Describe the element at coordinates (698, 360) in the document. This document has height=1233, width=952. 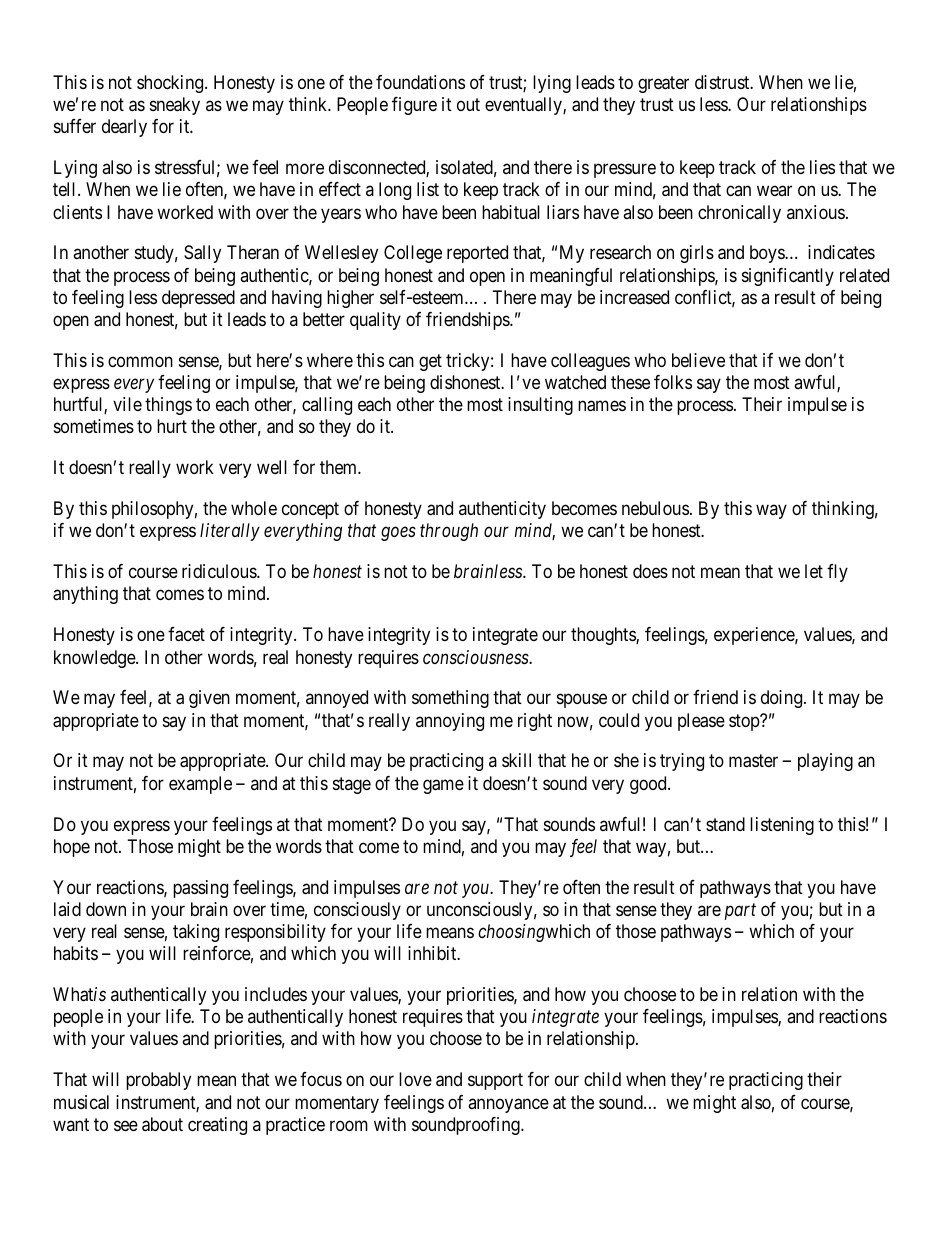
I see `believe` at that location.
